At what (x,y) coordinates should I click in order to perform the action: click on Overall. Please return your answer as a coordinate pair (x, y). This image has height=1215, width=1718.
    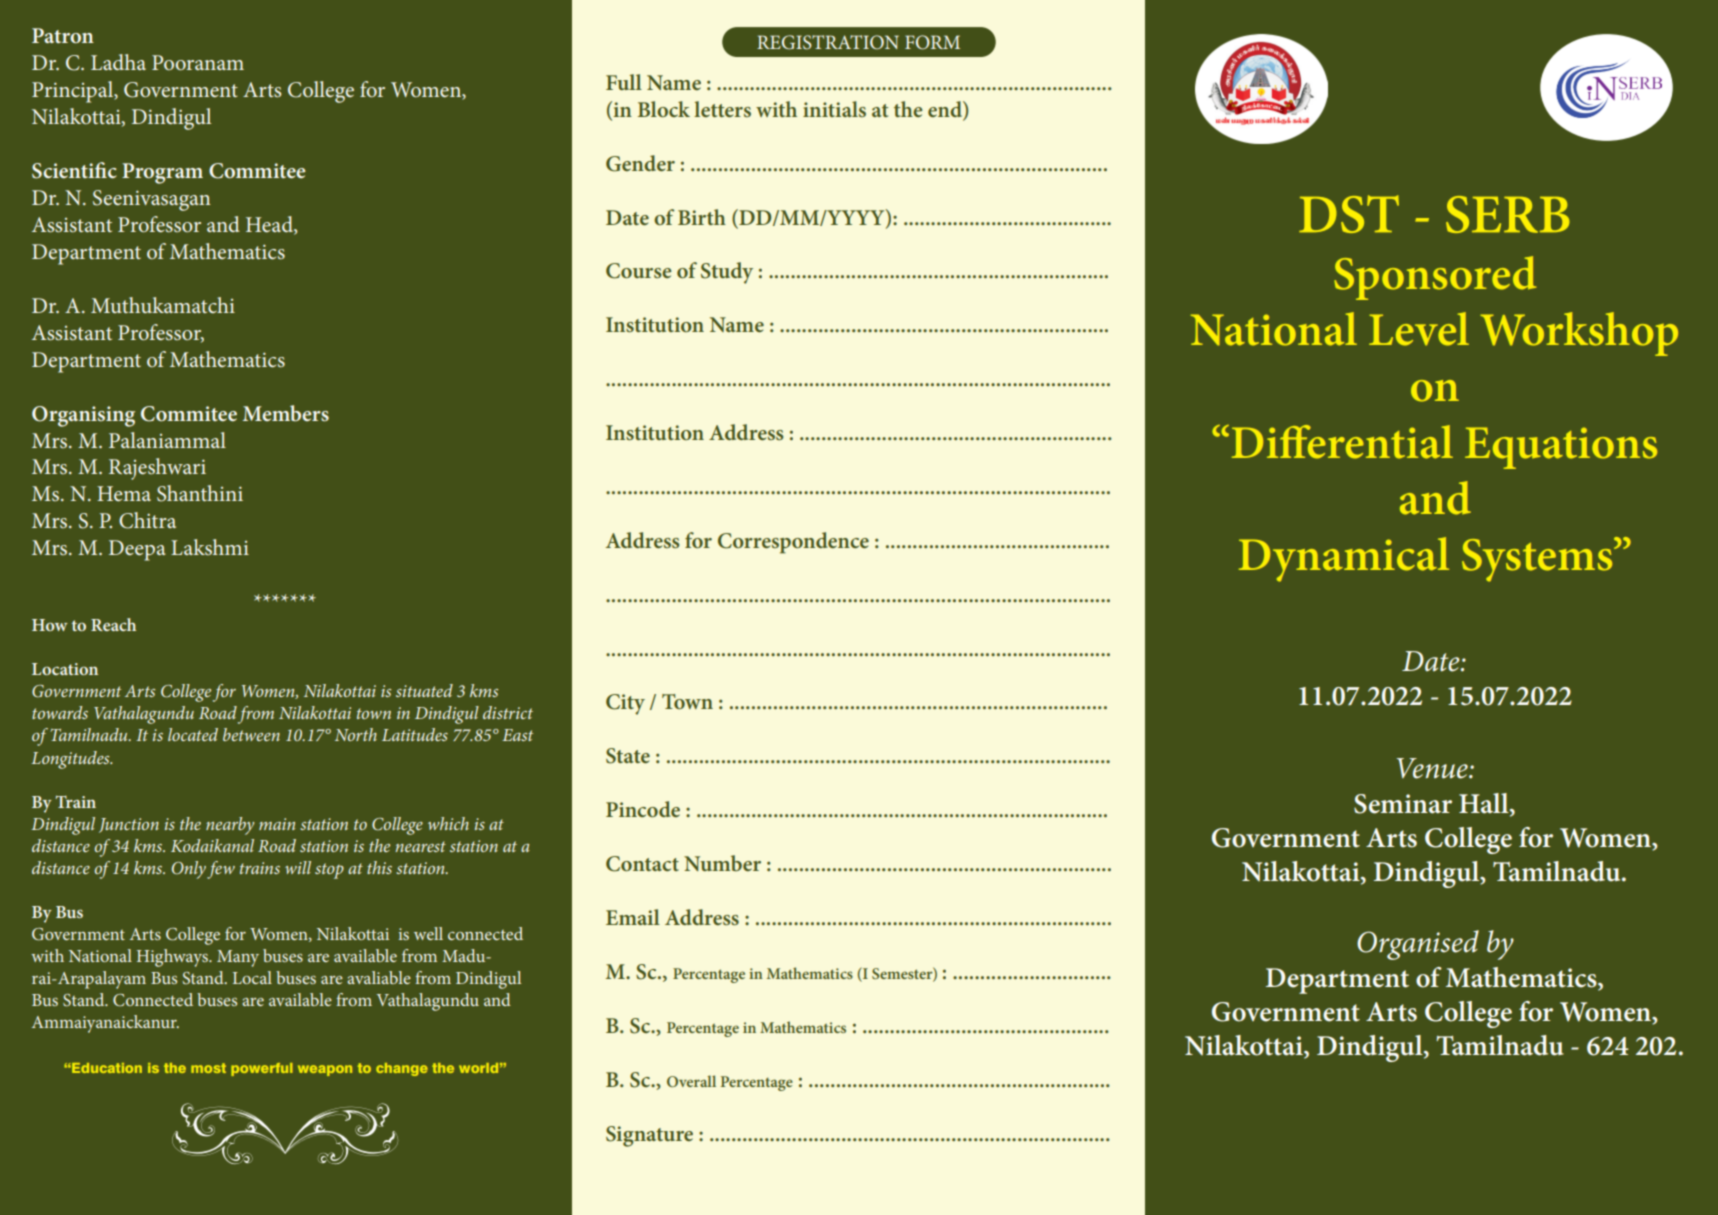
    Looking at the image, I should click on (691, 1081).
